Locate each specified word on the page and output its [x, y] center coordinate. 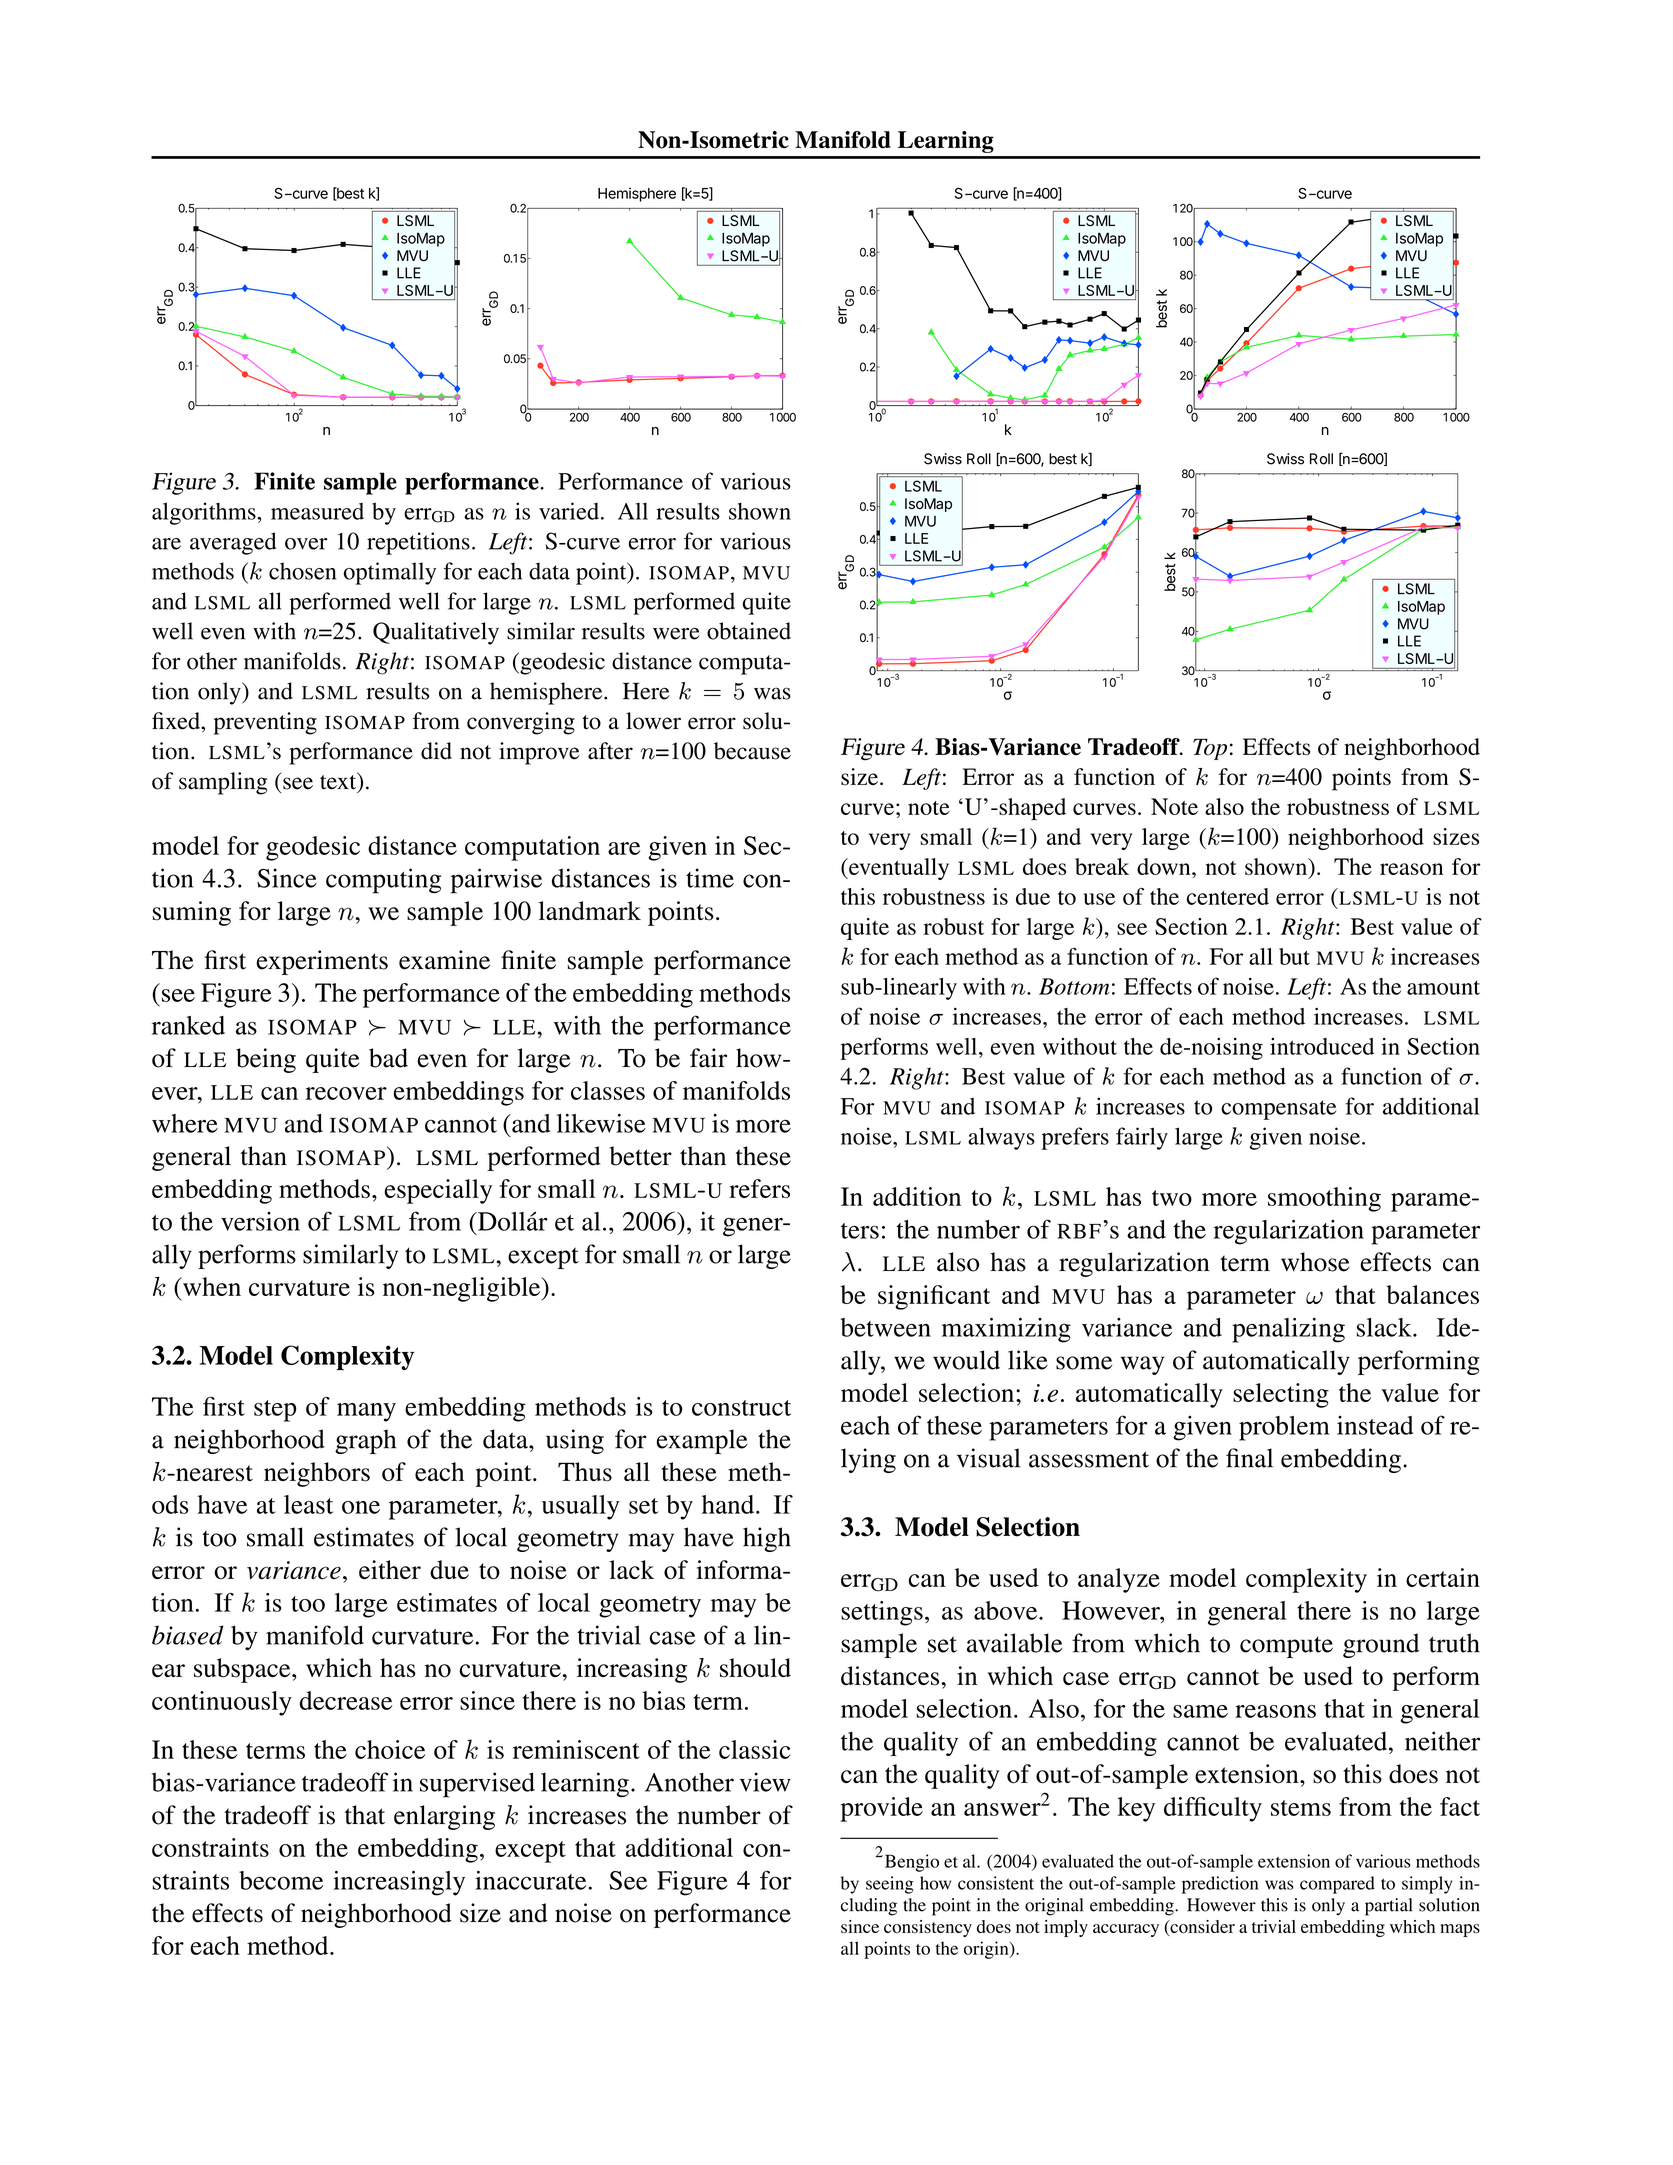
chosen [302, 571]
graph [365, 1441]
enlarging [444, 1817]
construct [741, 1408]
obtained [749, 631]
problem [1284, 1428]
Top [1210, 749]
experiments [322, 962]
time [710, 878]
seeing [890, 1885]
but [1294, 956]
